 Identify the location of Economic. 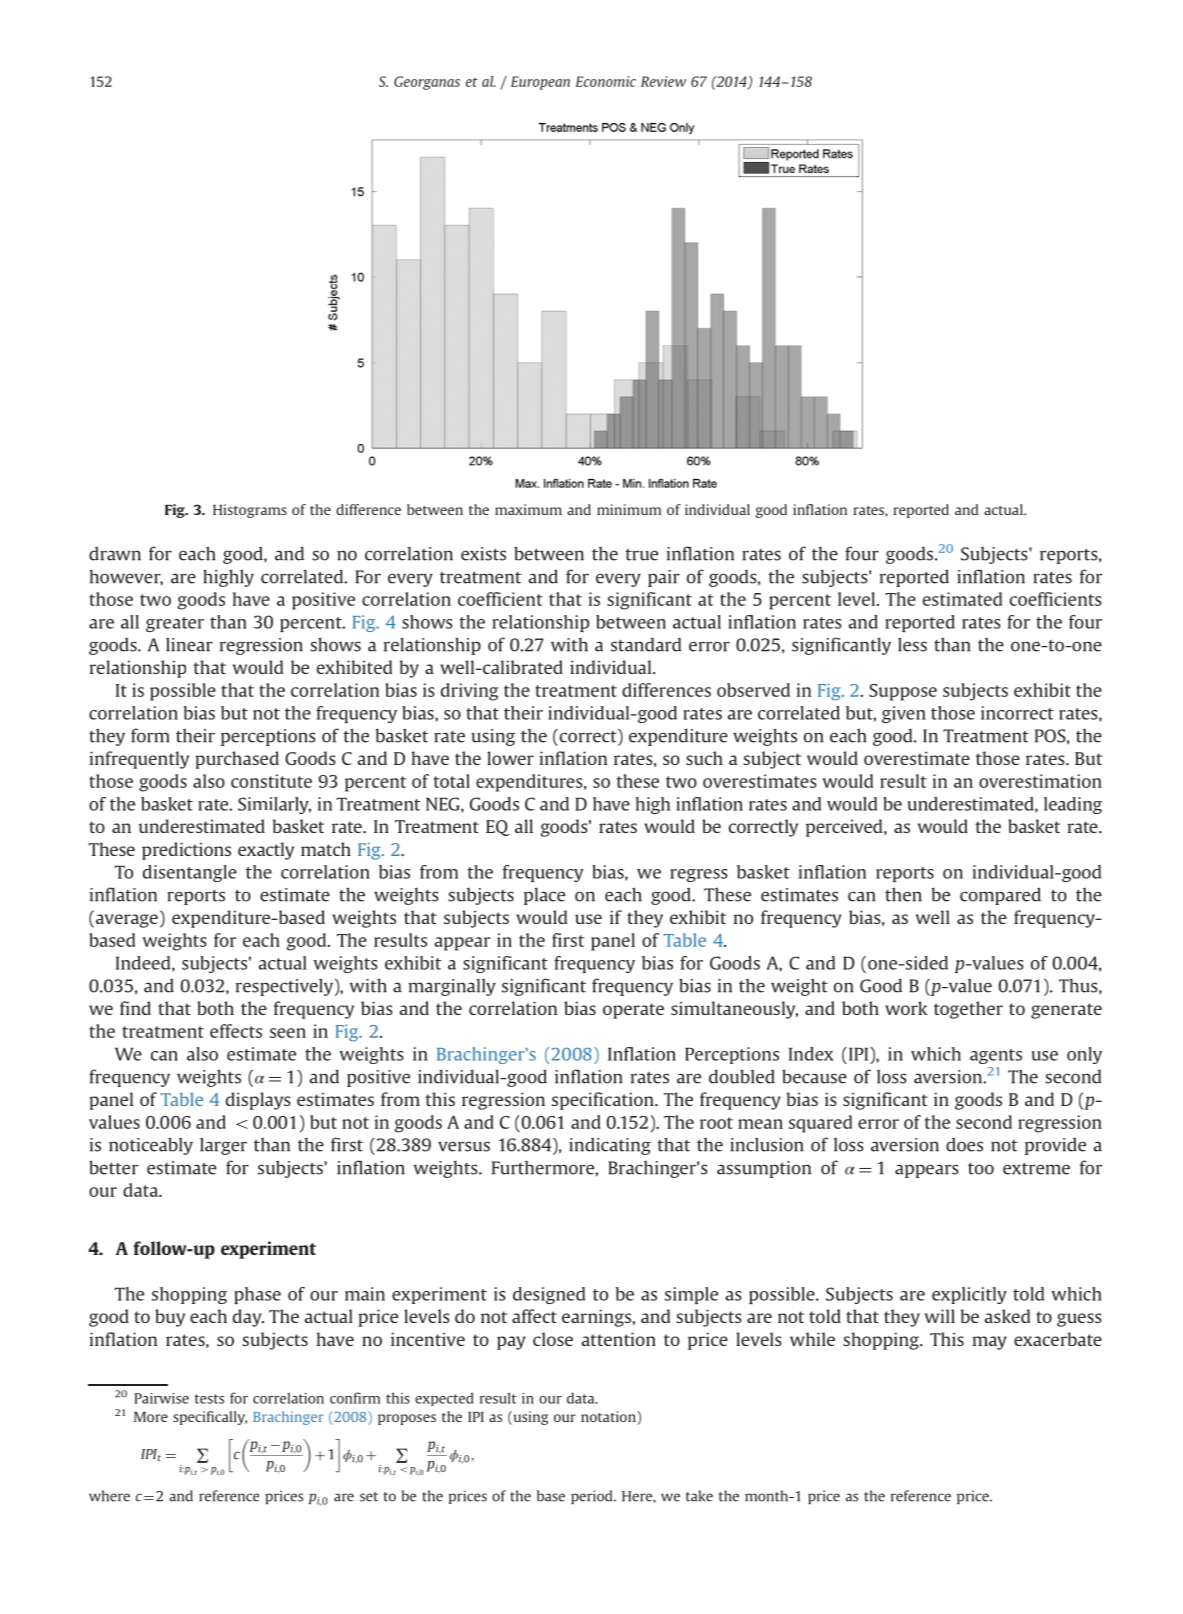
(606, 81).
